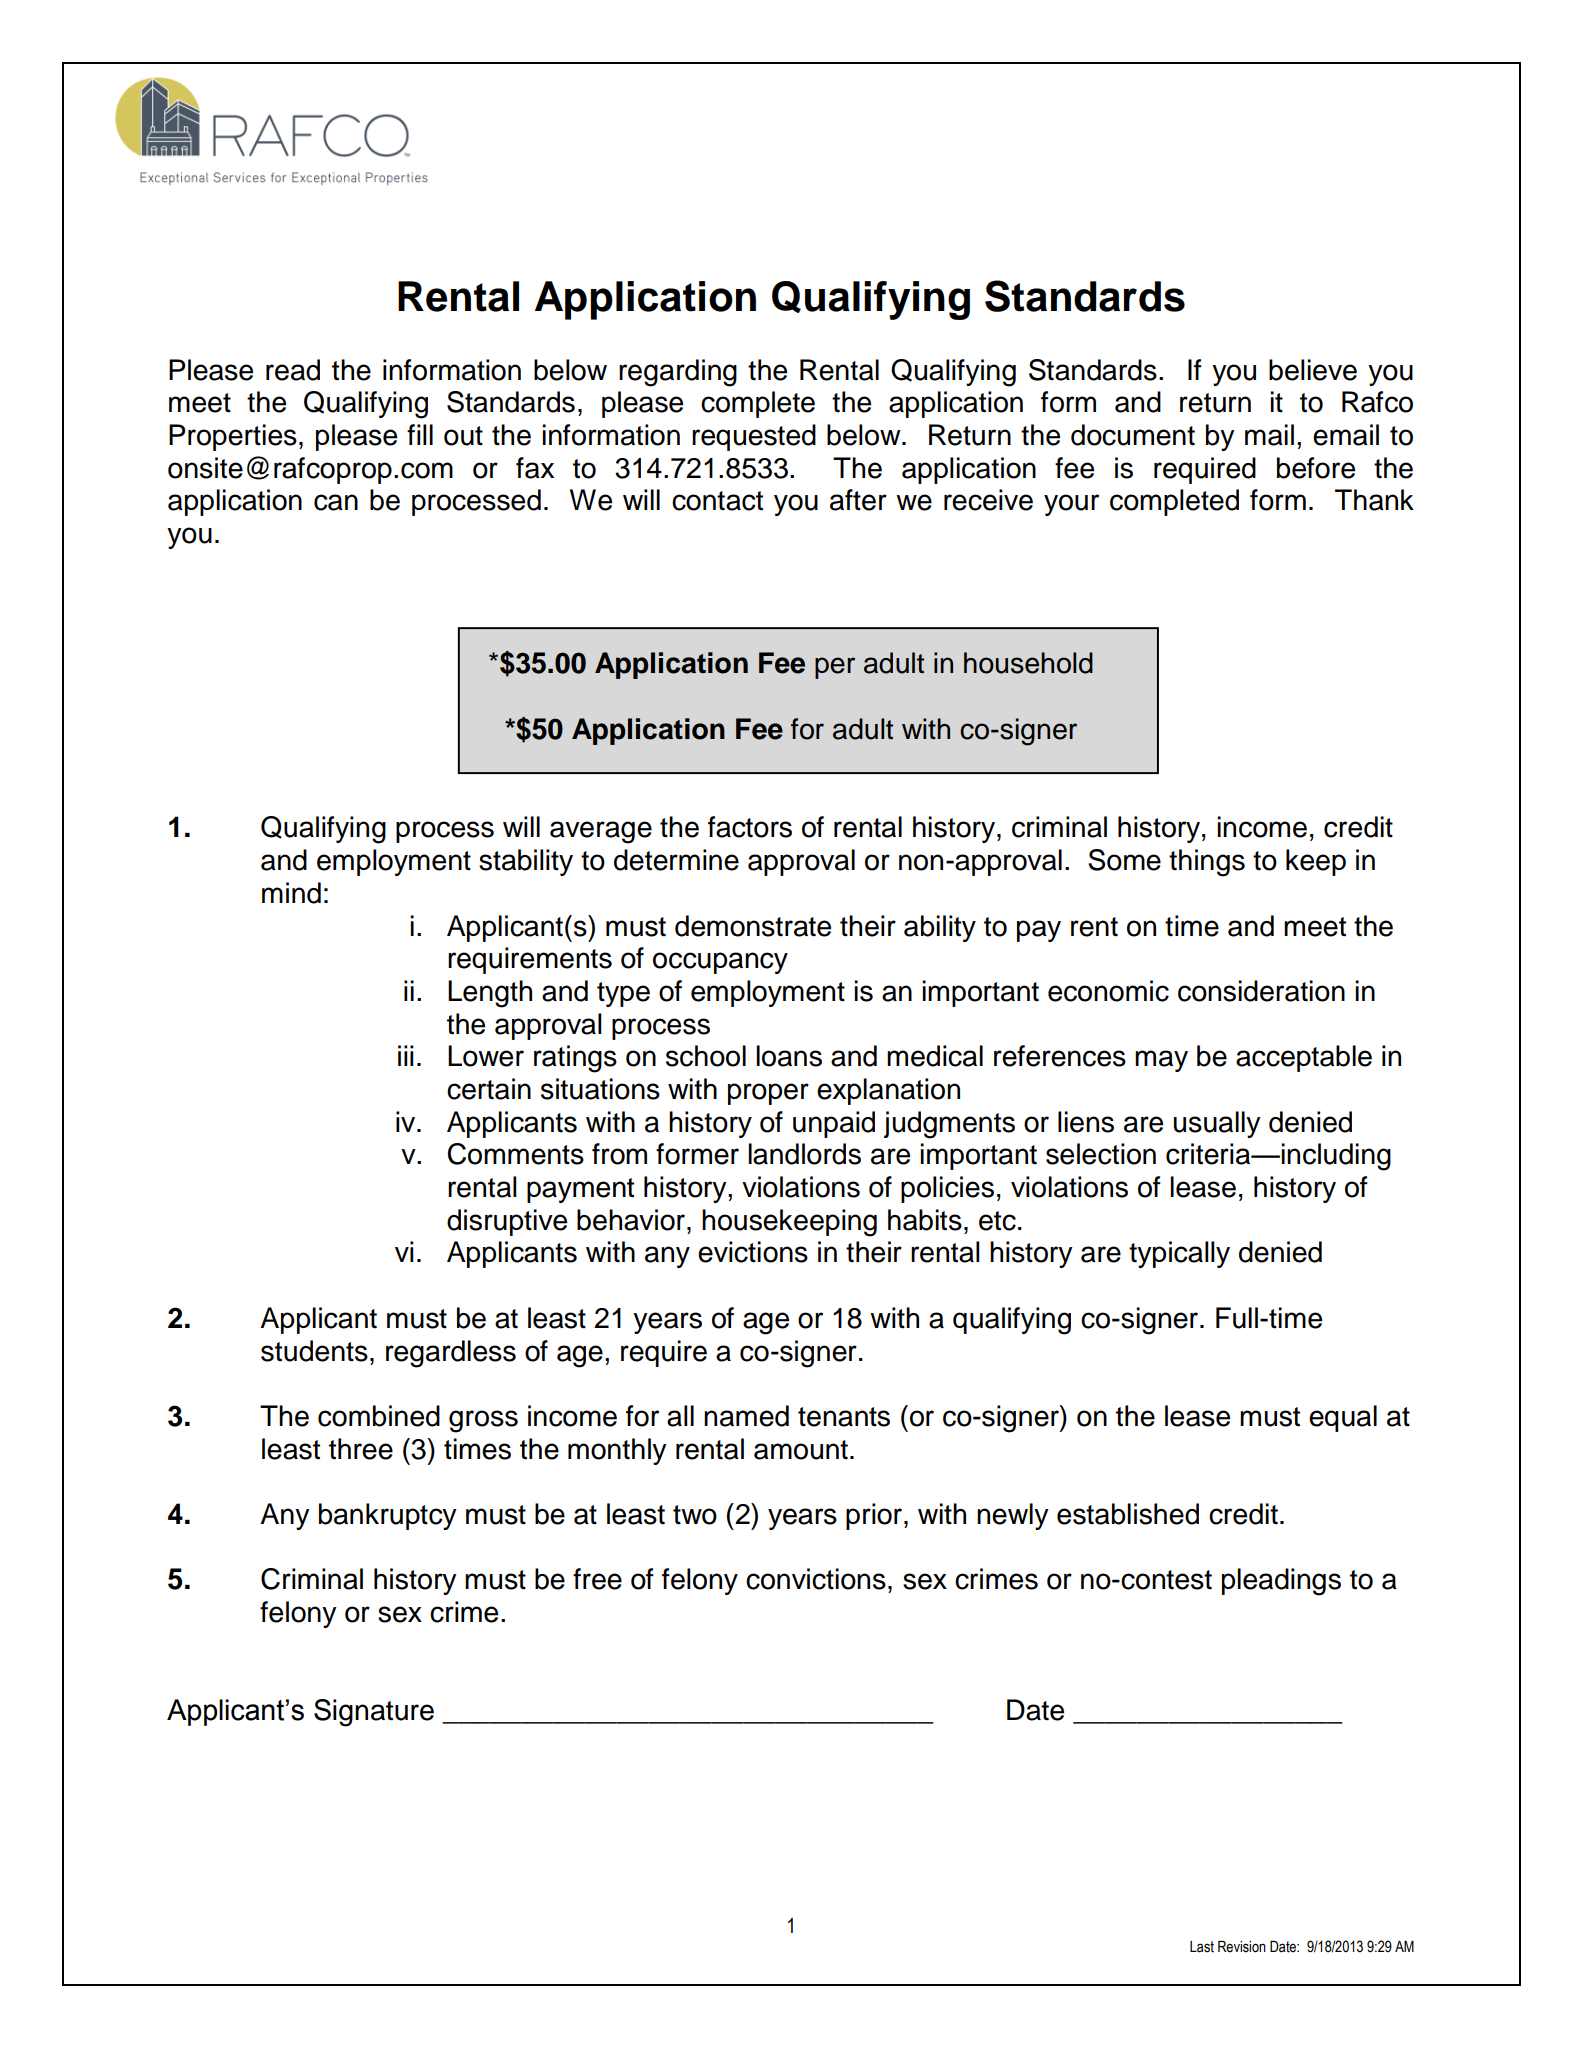 The image size is (1582, 2047). I want to click on landlords, so click(804, 1154).
